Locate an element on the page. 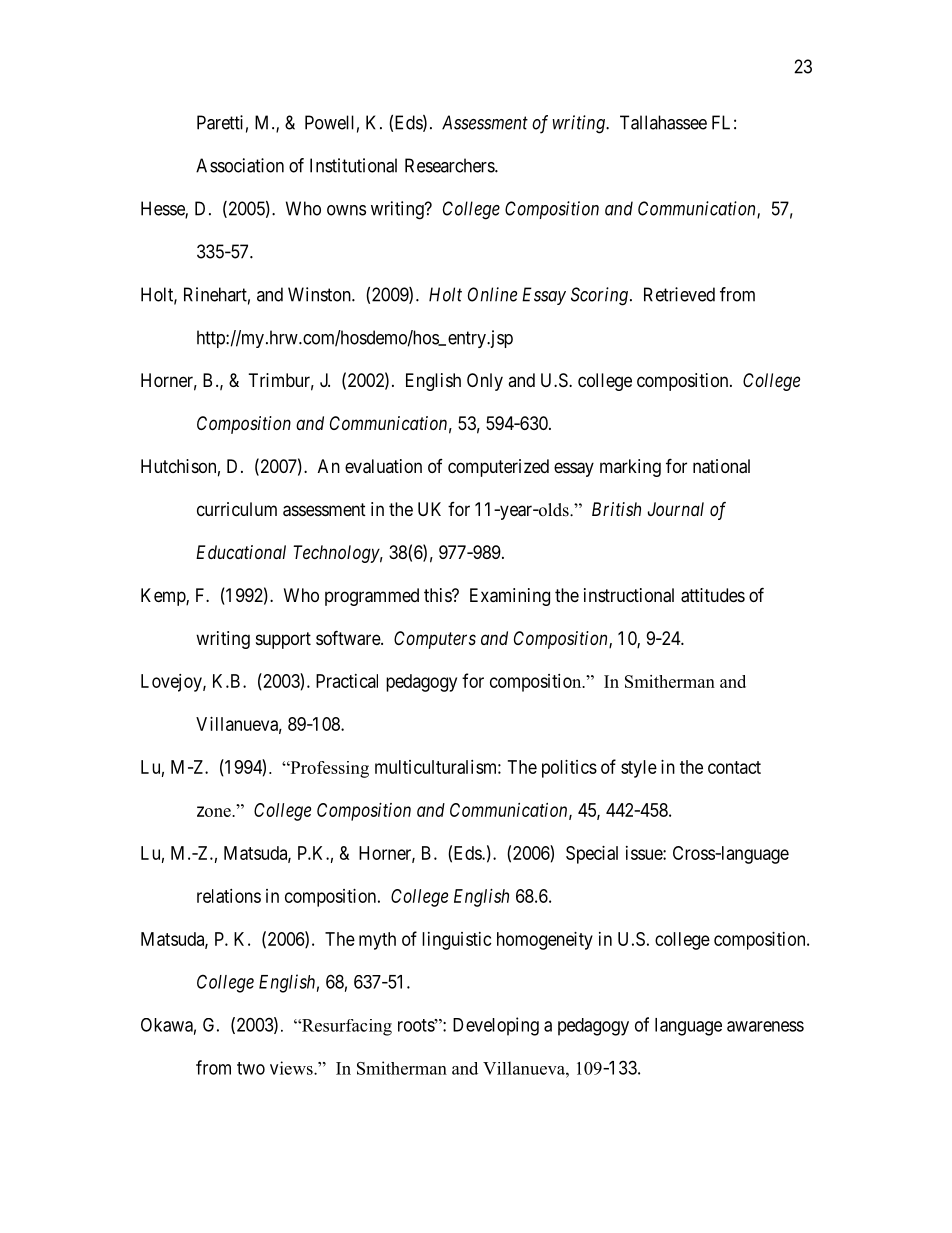 This document has width=952, height=1233. Educational is located at coordinates (241, 552).
